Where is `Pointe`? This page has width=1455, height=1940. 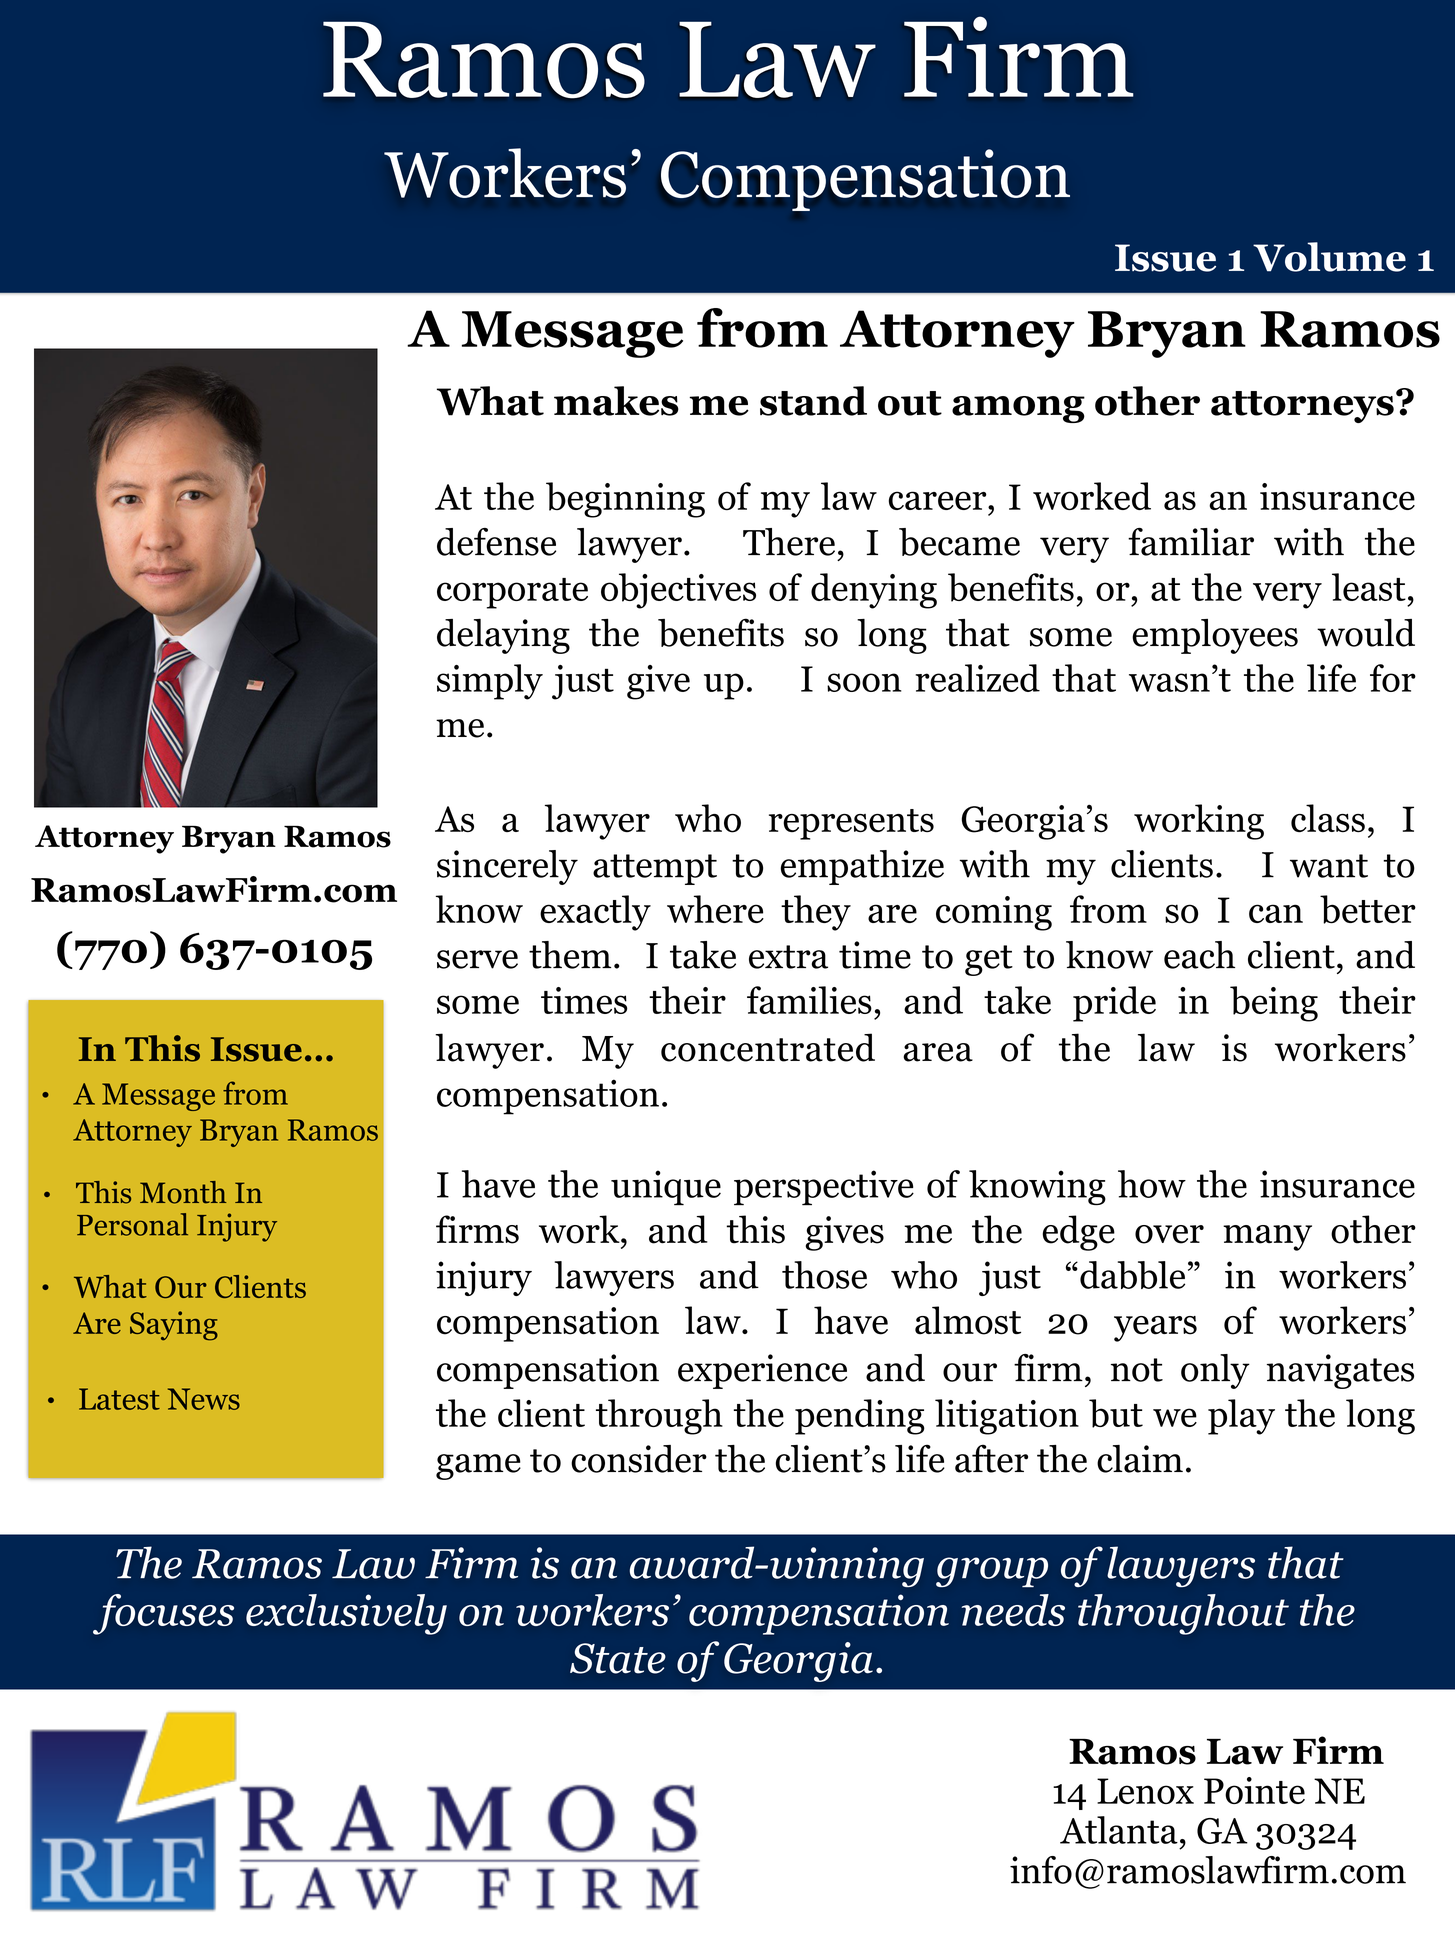 Pointe is located at coordinates (1254, 1790).
